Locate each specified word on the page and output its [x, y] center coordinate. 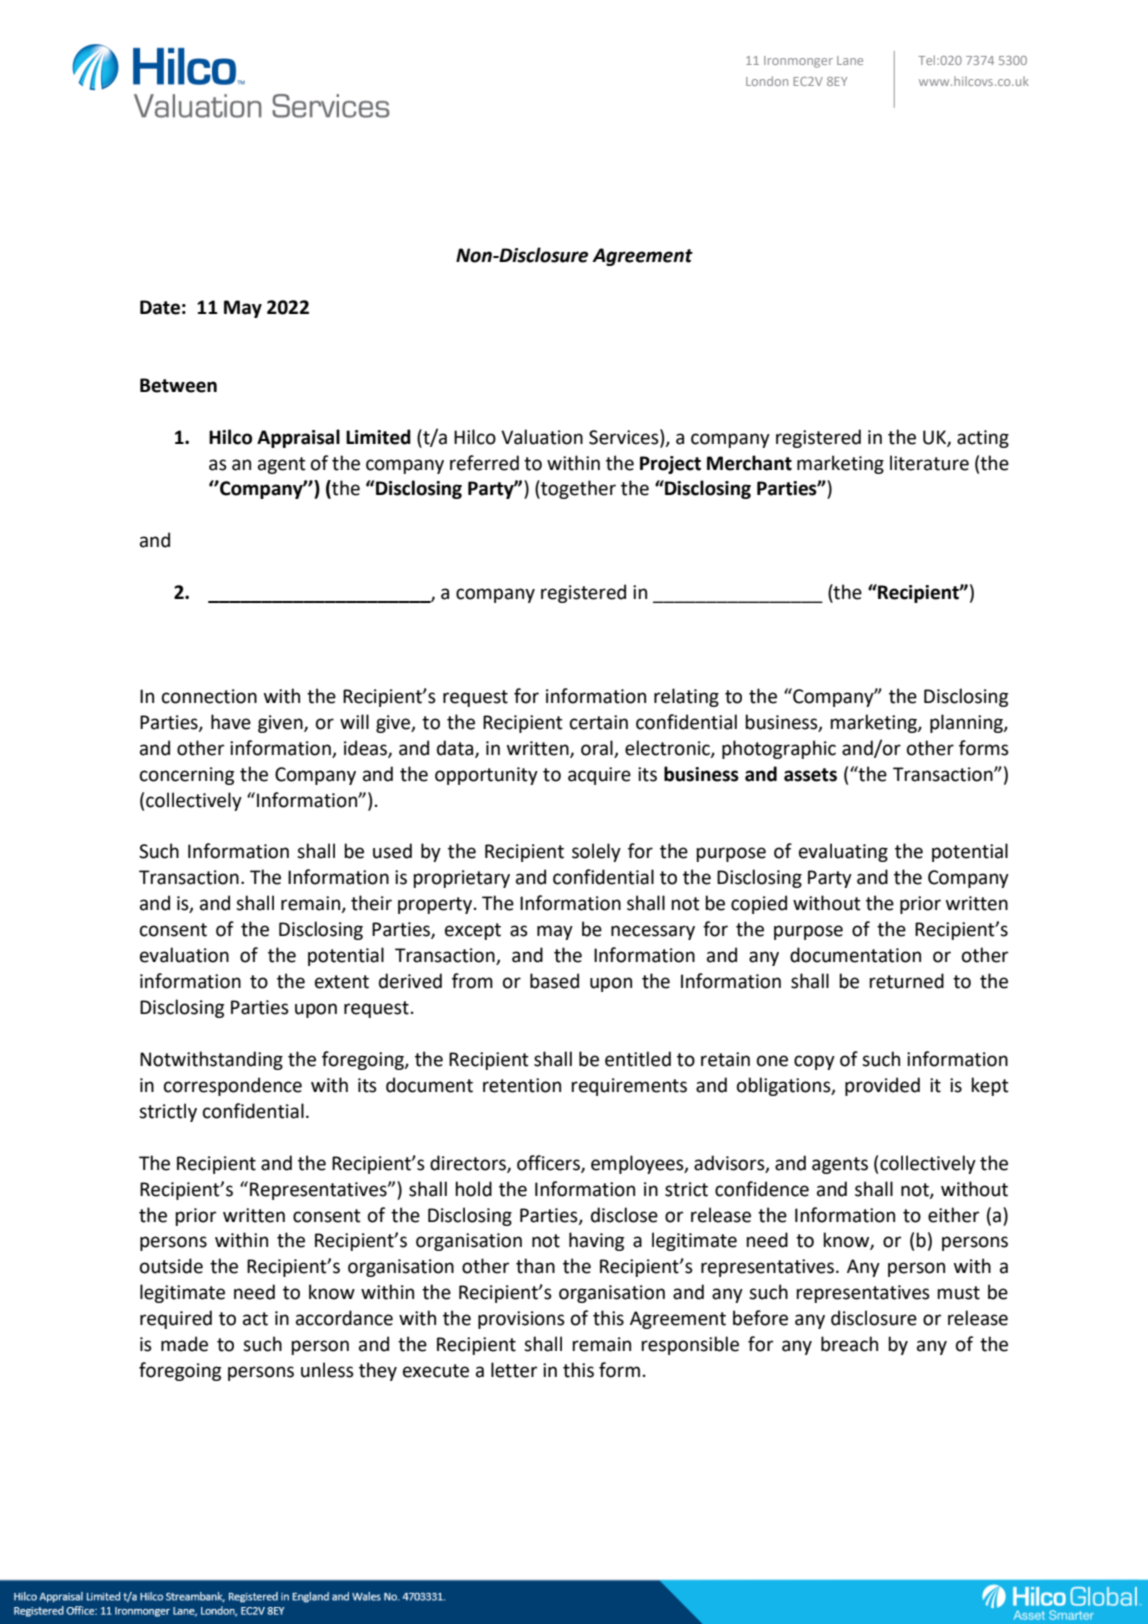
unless [327, 1370]
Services [625, 437]
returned [906, 981]
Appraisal [298, 438]
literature [929, 463]
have [231, 722]
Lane [850, 60]
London [767, 81]
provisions [521, 1320]
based [554, 981]
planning [967, 723]
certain [599, 722]
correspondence [233, 1086]
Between [178, 385]
